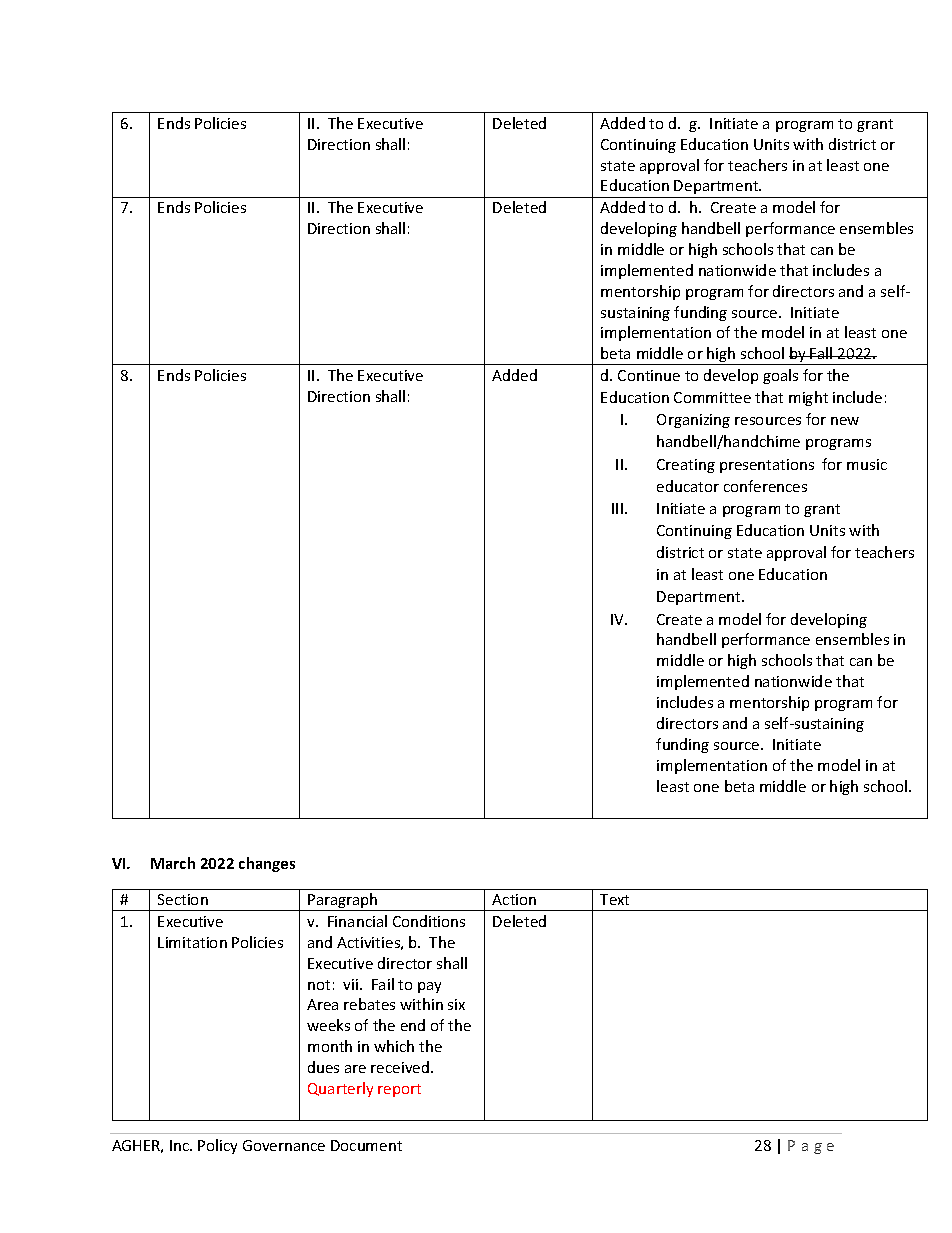 The width and height of the page is (952, 1233). I want to click on received, so click(401, 1067).
